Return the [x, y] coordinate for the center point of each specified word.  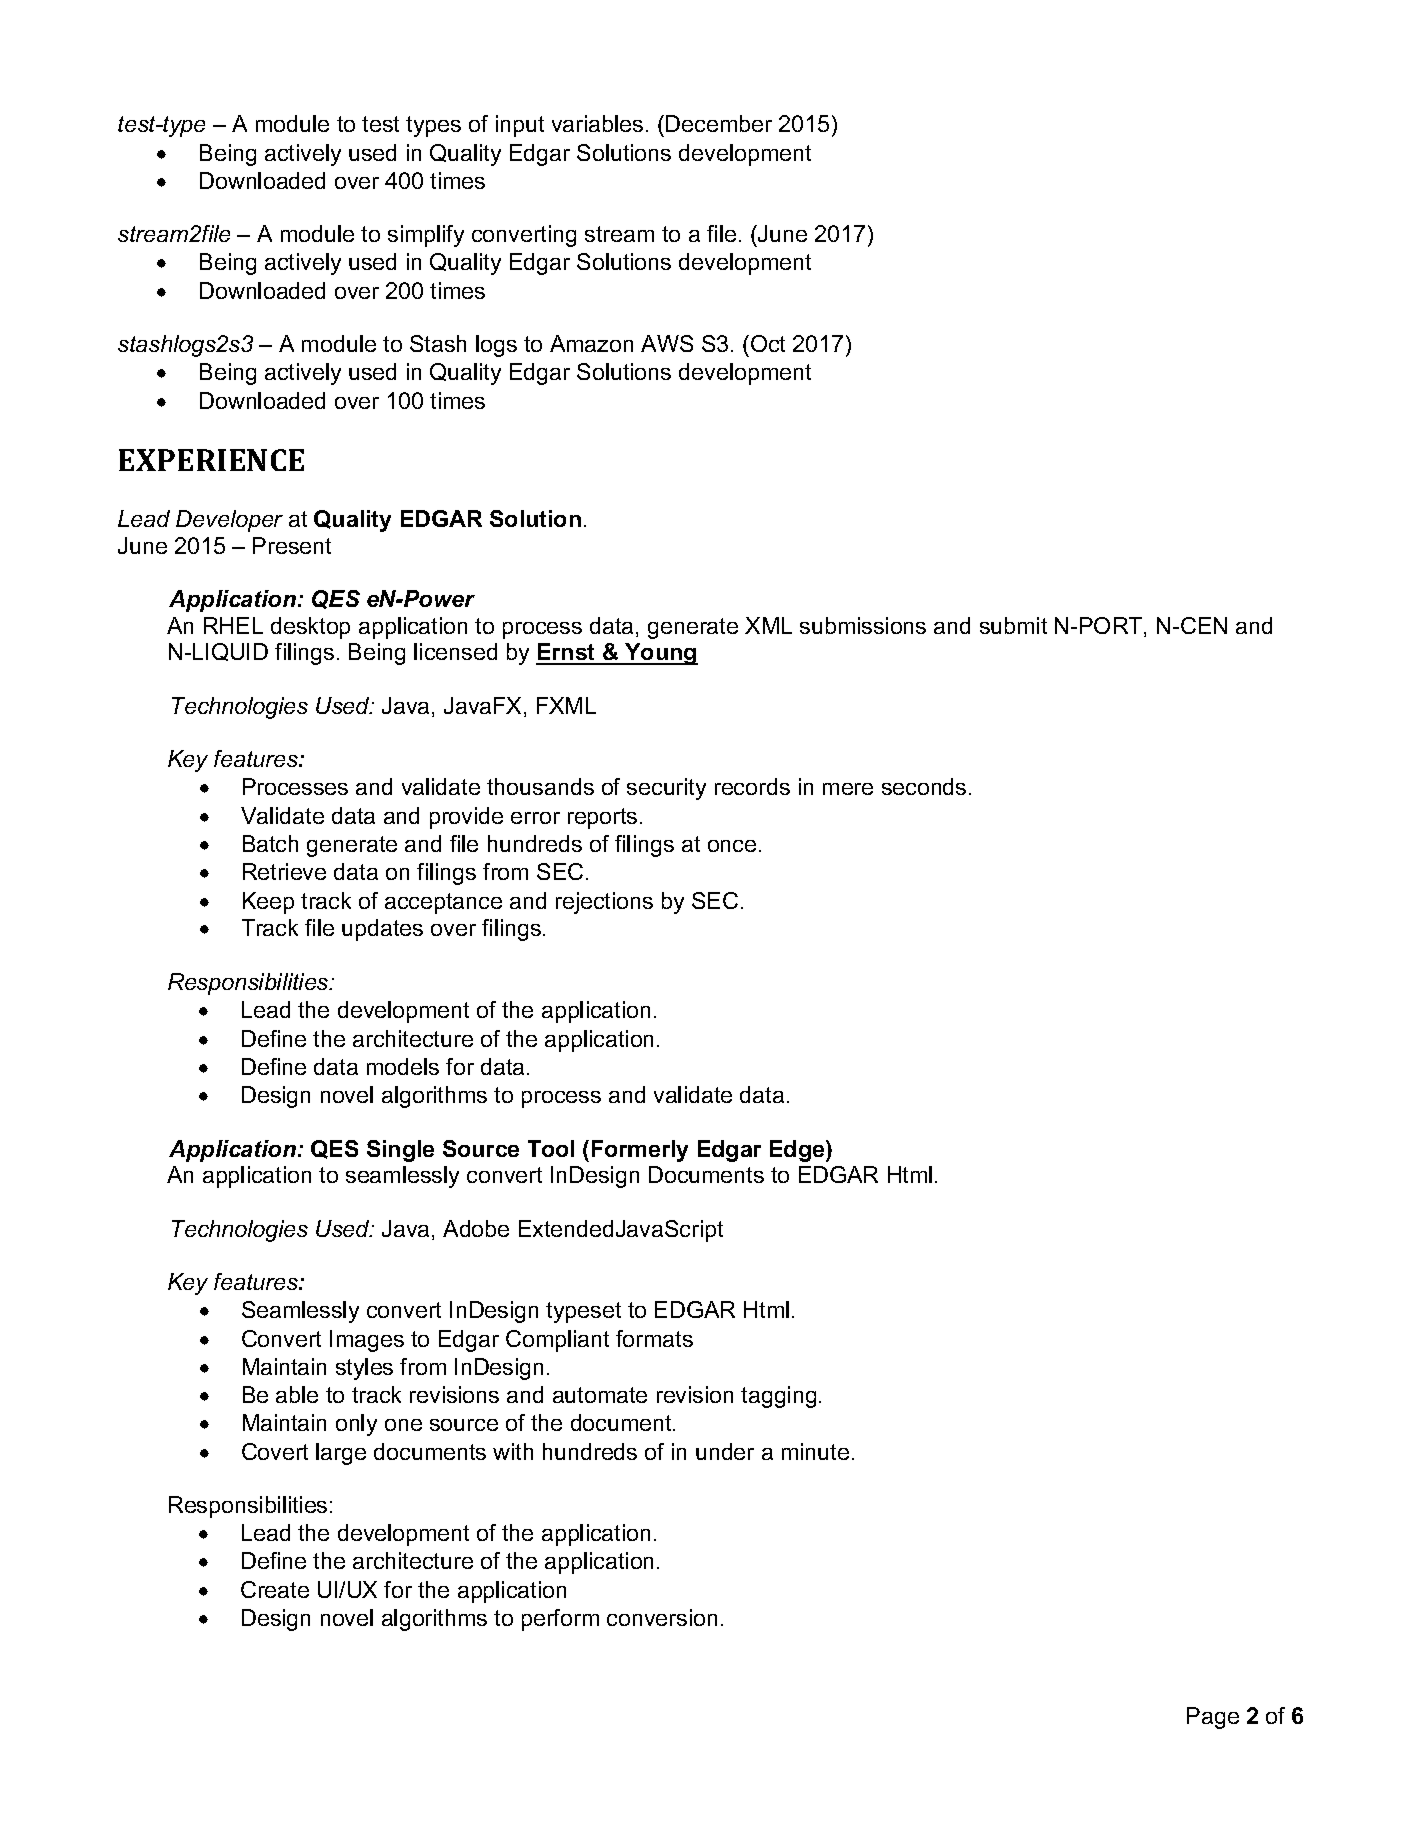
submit [1013, 625]
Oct [768, 343]
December [719, 123]
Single [400, 1151]
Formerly [640, 1151]
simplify [426, 236]
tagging [778, 1397]
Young [660, 654]
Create [275, 1589]
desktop [310, 628]
